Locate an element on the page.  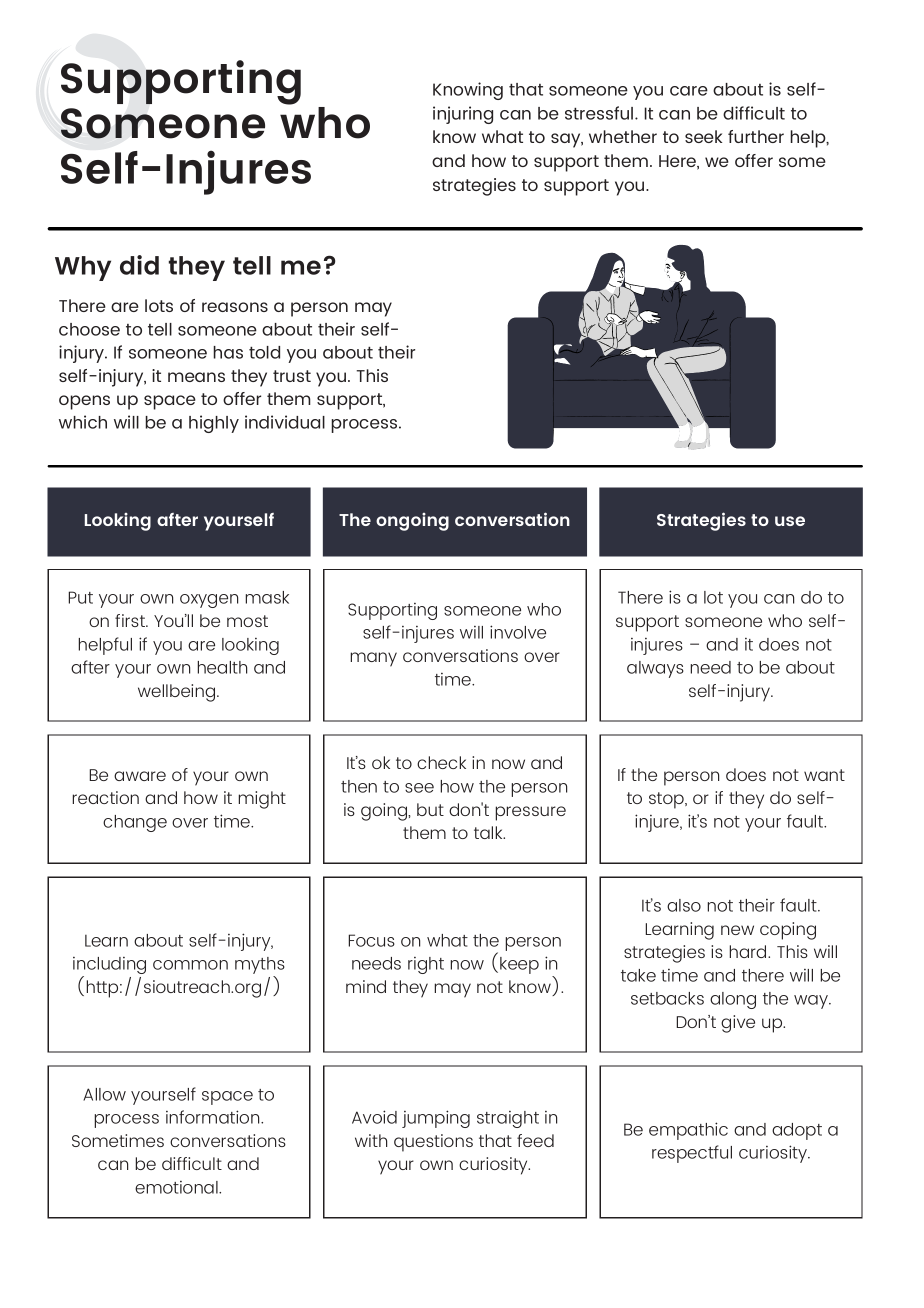
further is located at coordinates (756, 136).
